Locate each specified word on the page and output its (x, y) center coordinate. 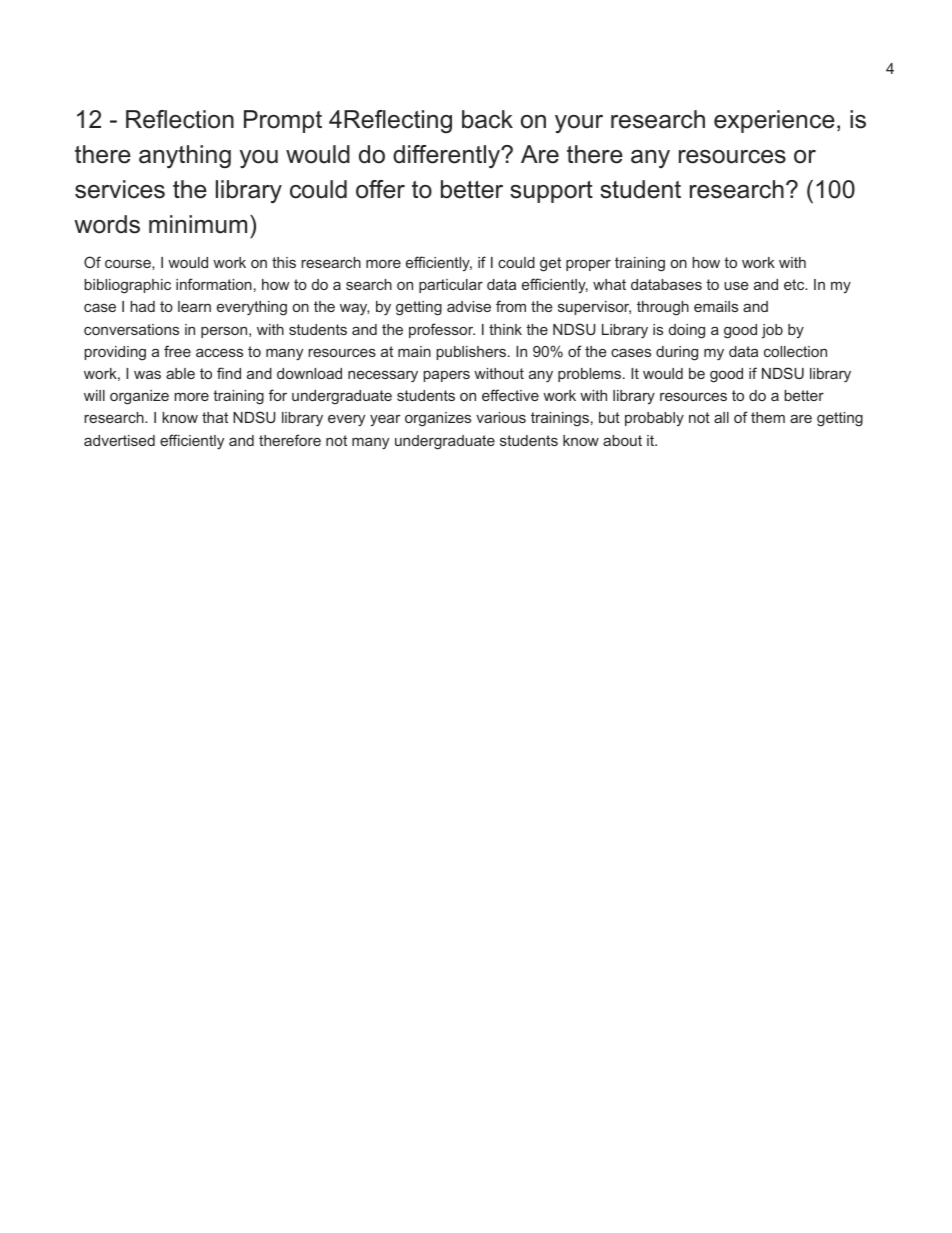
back (487, 119)
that (215, 417)
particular (451, 286)
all (721, 417)
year (385, 420)
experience (774, 121)
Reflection (180, 119)
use (736, 285)
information (214, 284)
